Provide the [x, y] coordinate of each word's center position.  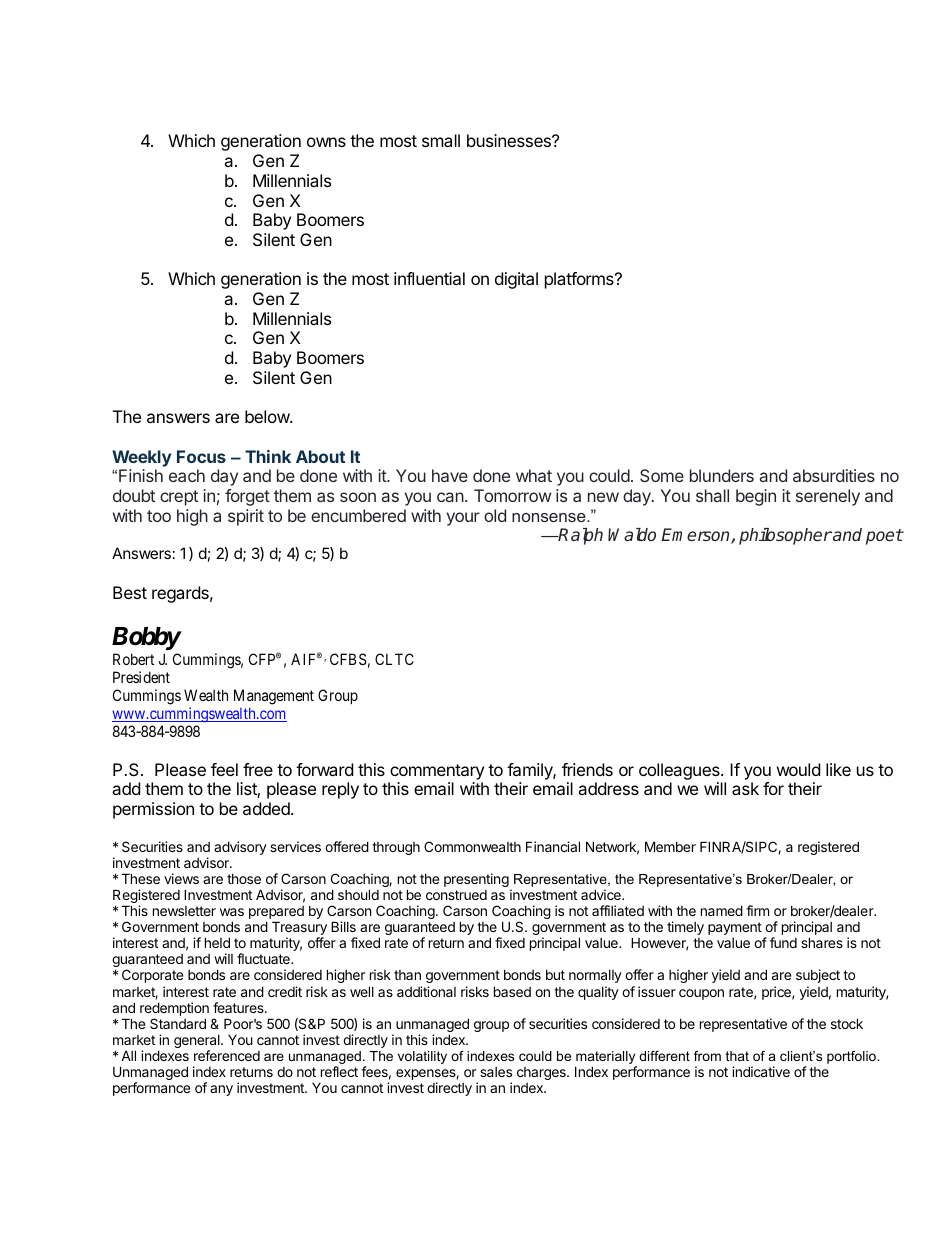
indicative [761, 1071]
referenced [227, 1055]
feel [224, 769]
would [798, 769]
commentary [437, 772]
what [534, 475]
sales [496, 1072]
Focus [201, 456]
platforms [580, 280]
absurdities [834, 475]
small [441, 140]
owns [326, 142]
